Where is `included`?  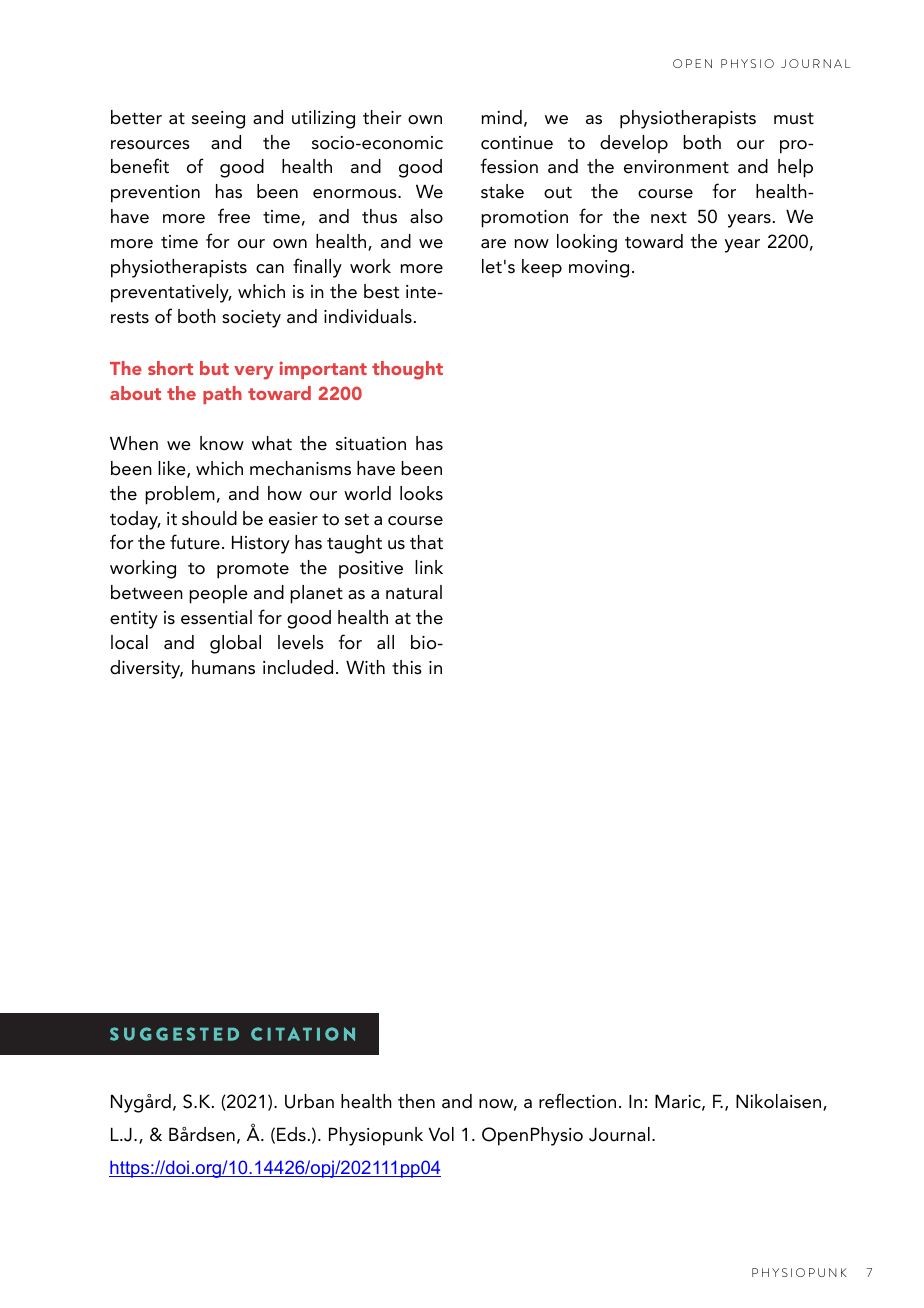 included is located at coordinates (298, 667).
